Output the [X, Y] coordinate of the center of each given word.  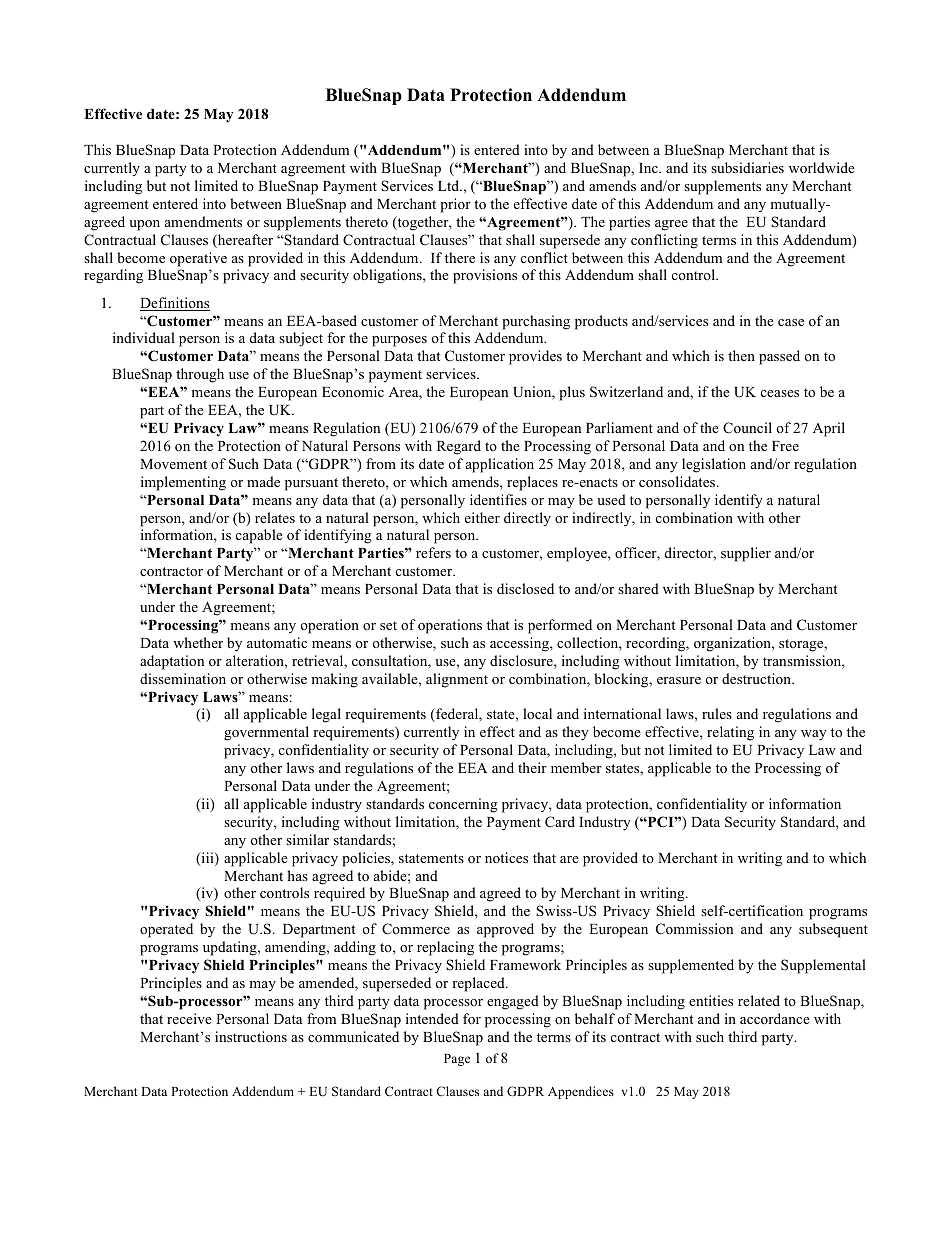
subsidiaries [747, 167]
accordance [775, 1018]
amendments [203, 221]
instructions [251, 1036]
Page [457, 1060]
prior [455, 205]
